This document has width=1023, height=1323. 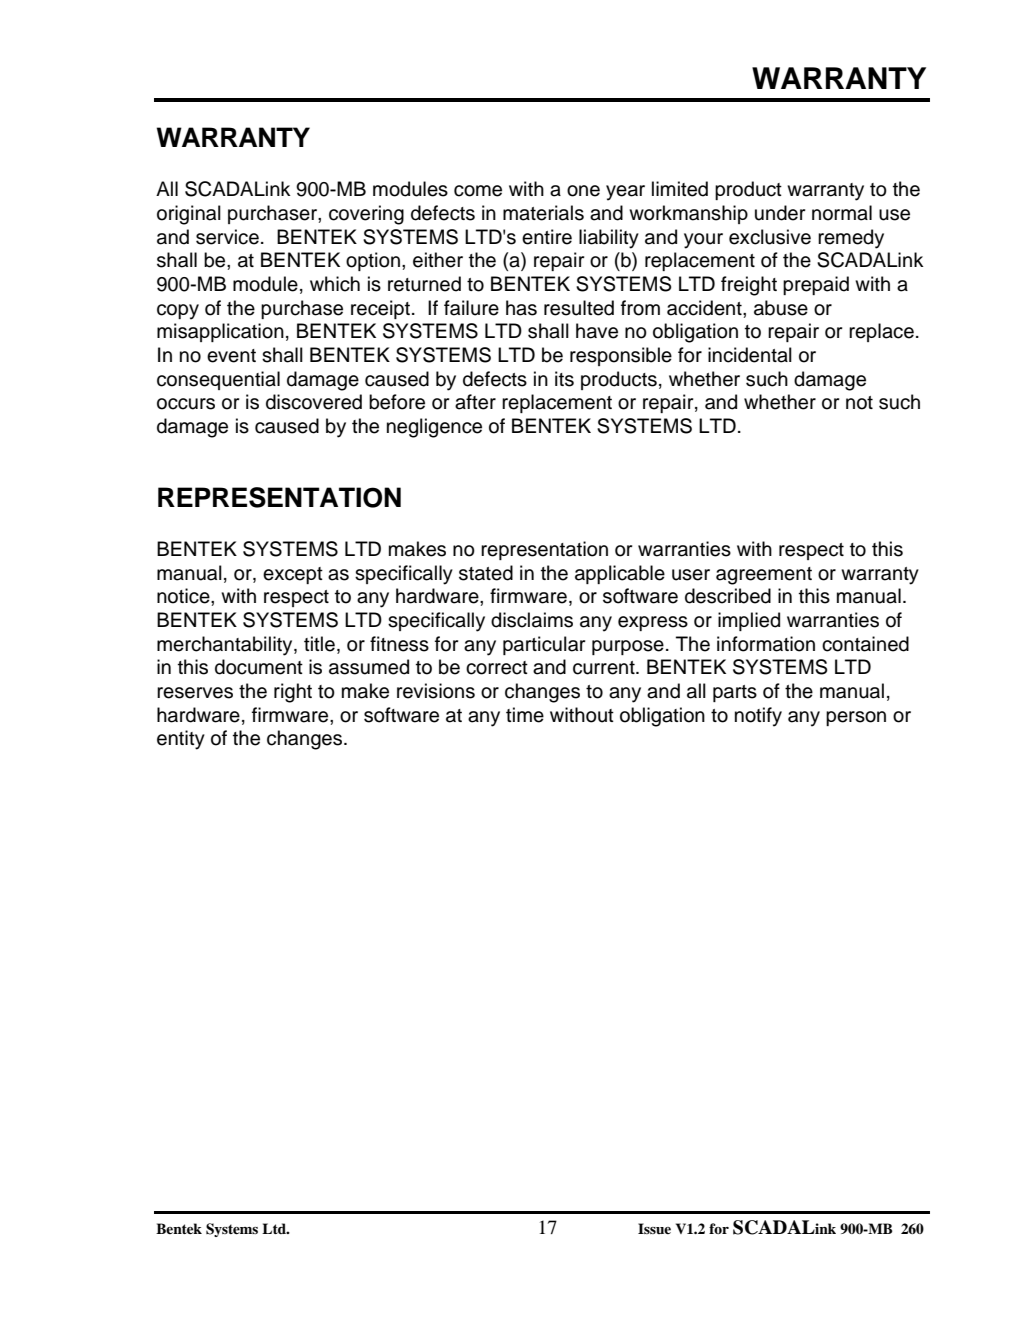 I want to click on notify, so click(x=758, y=717).
